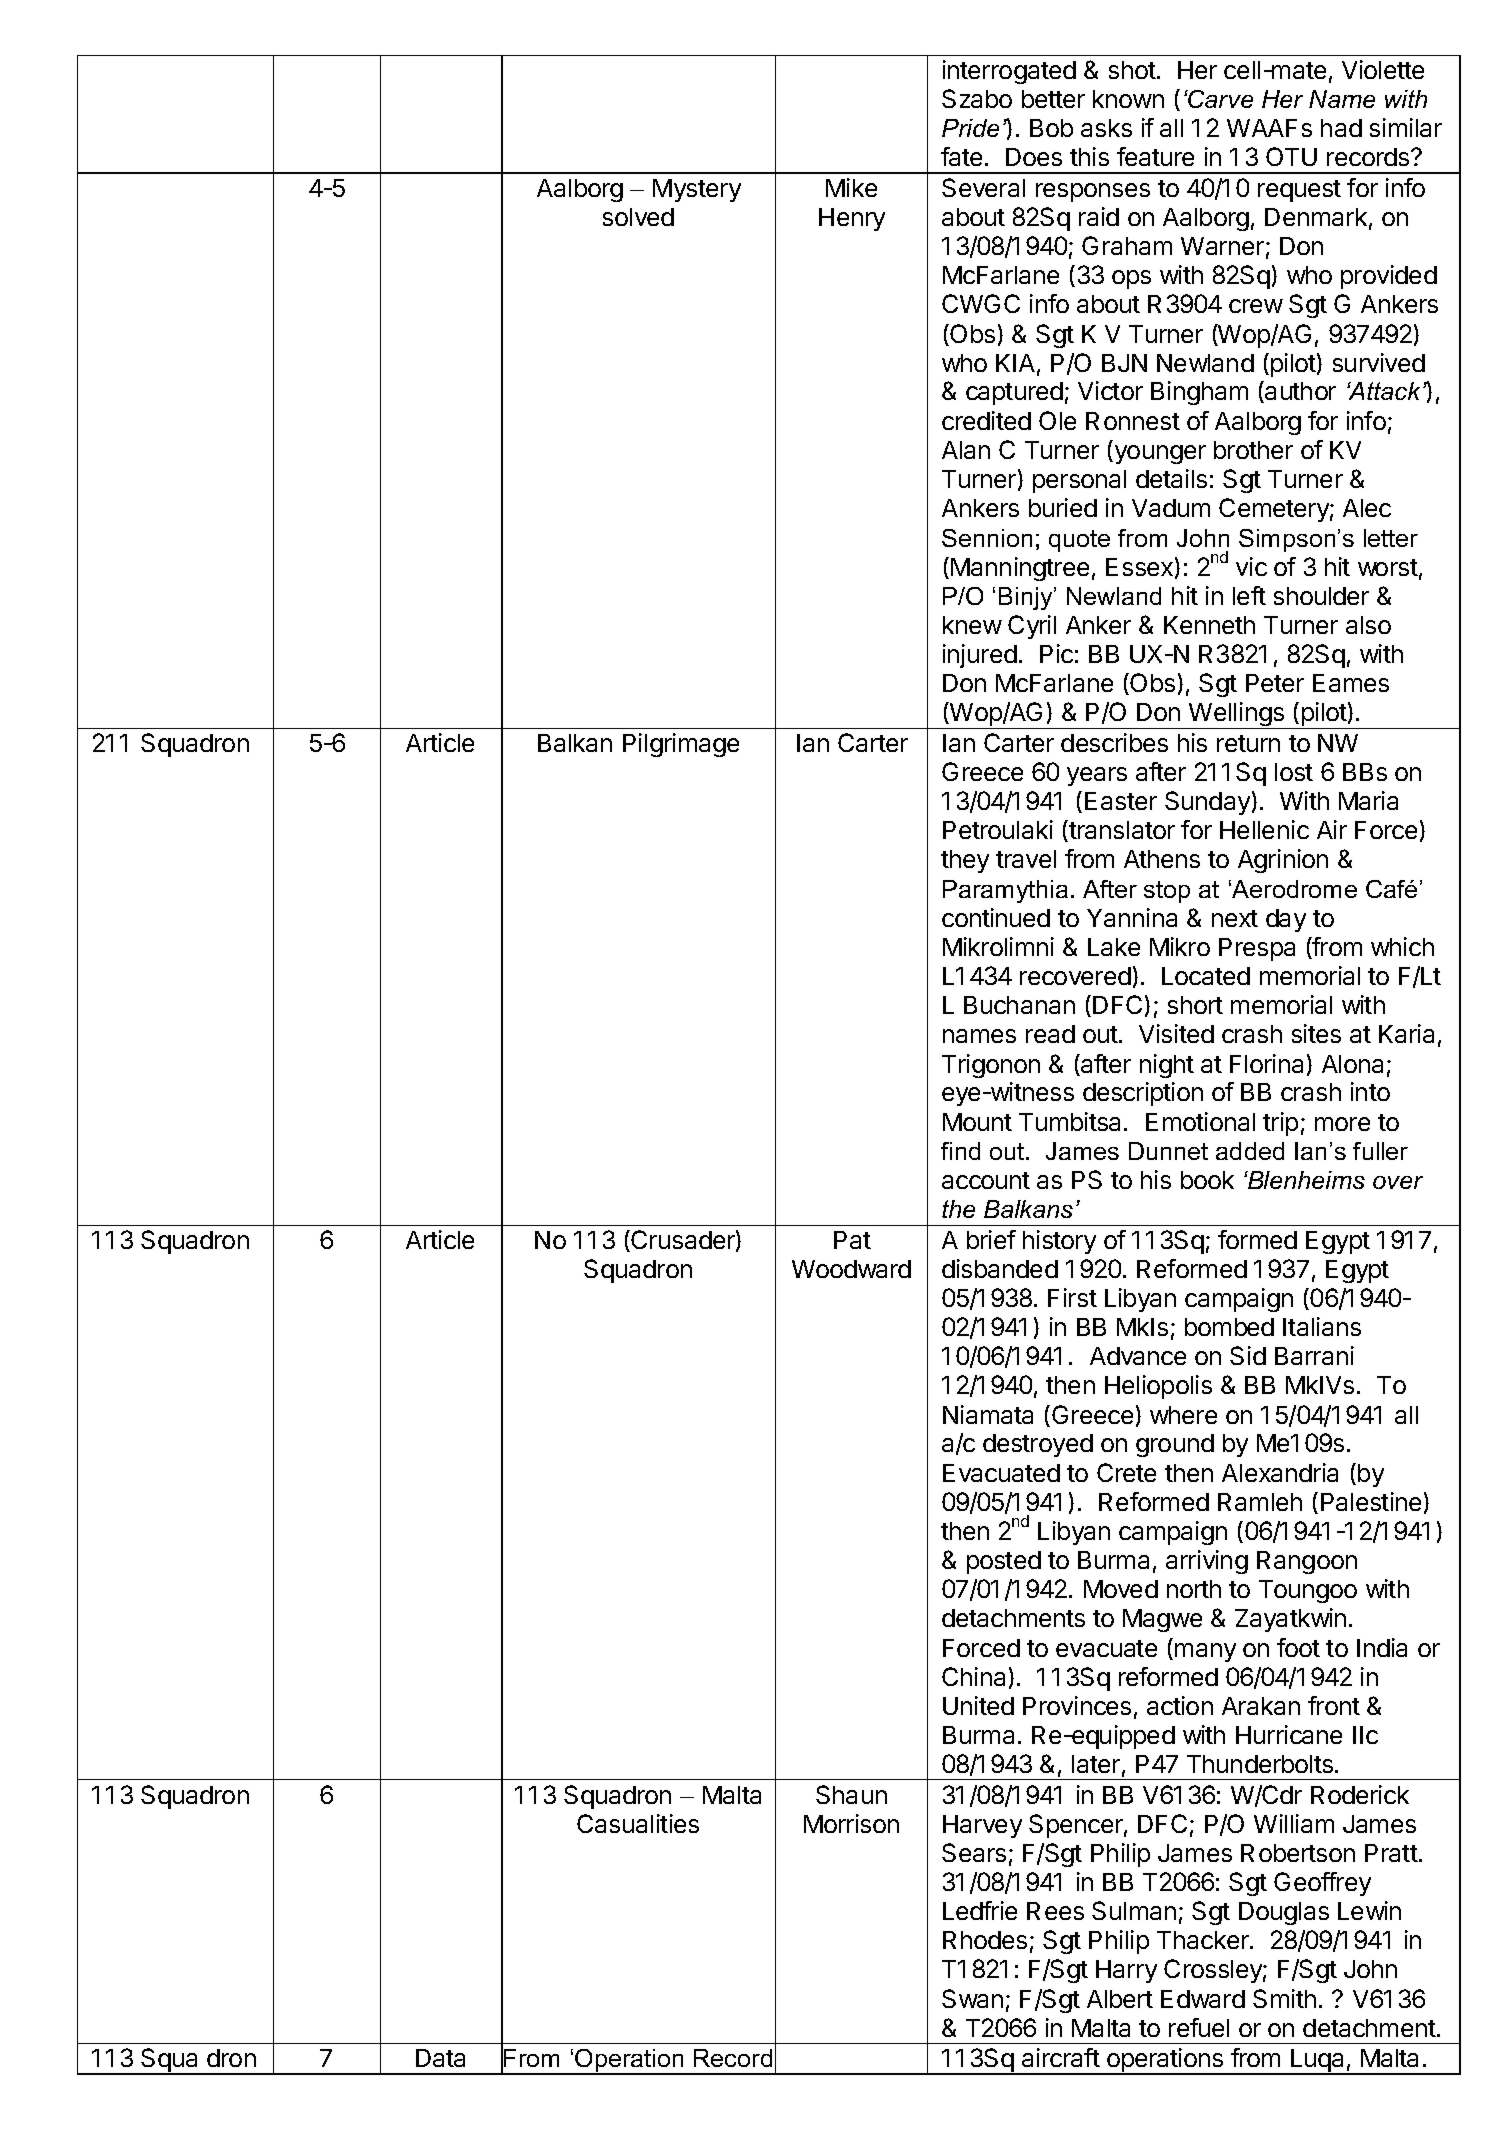 The width and height of the page is (1509, 2133). What do you see at coordinates (1294, 772) in the page?
I see `lost` at bounding box center [1294, 772].
